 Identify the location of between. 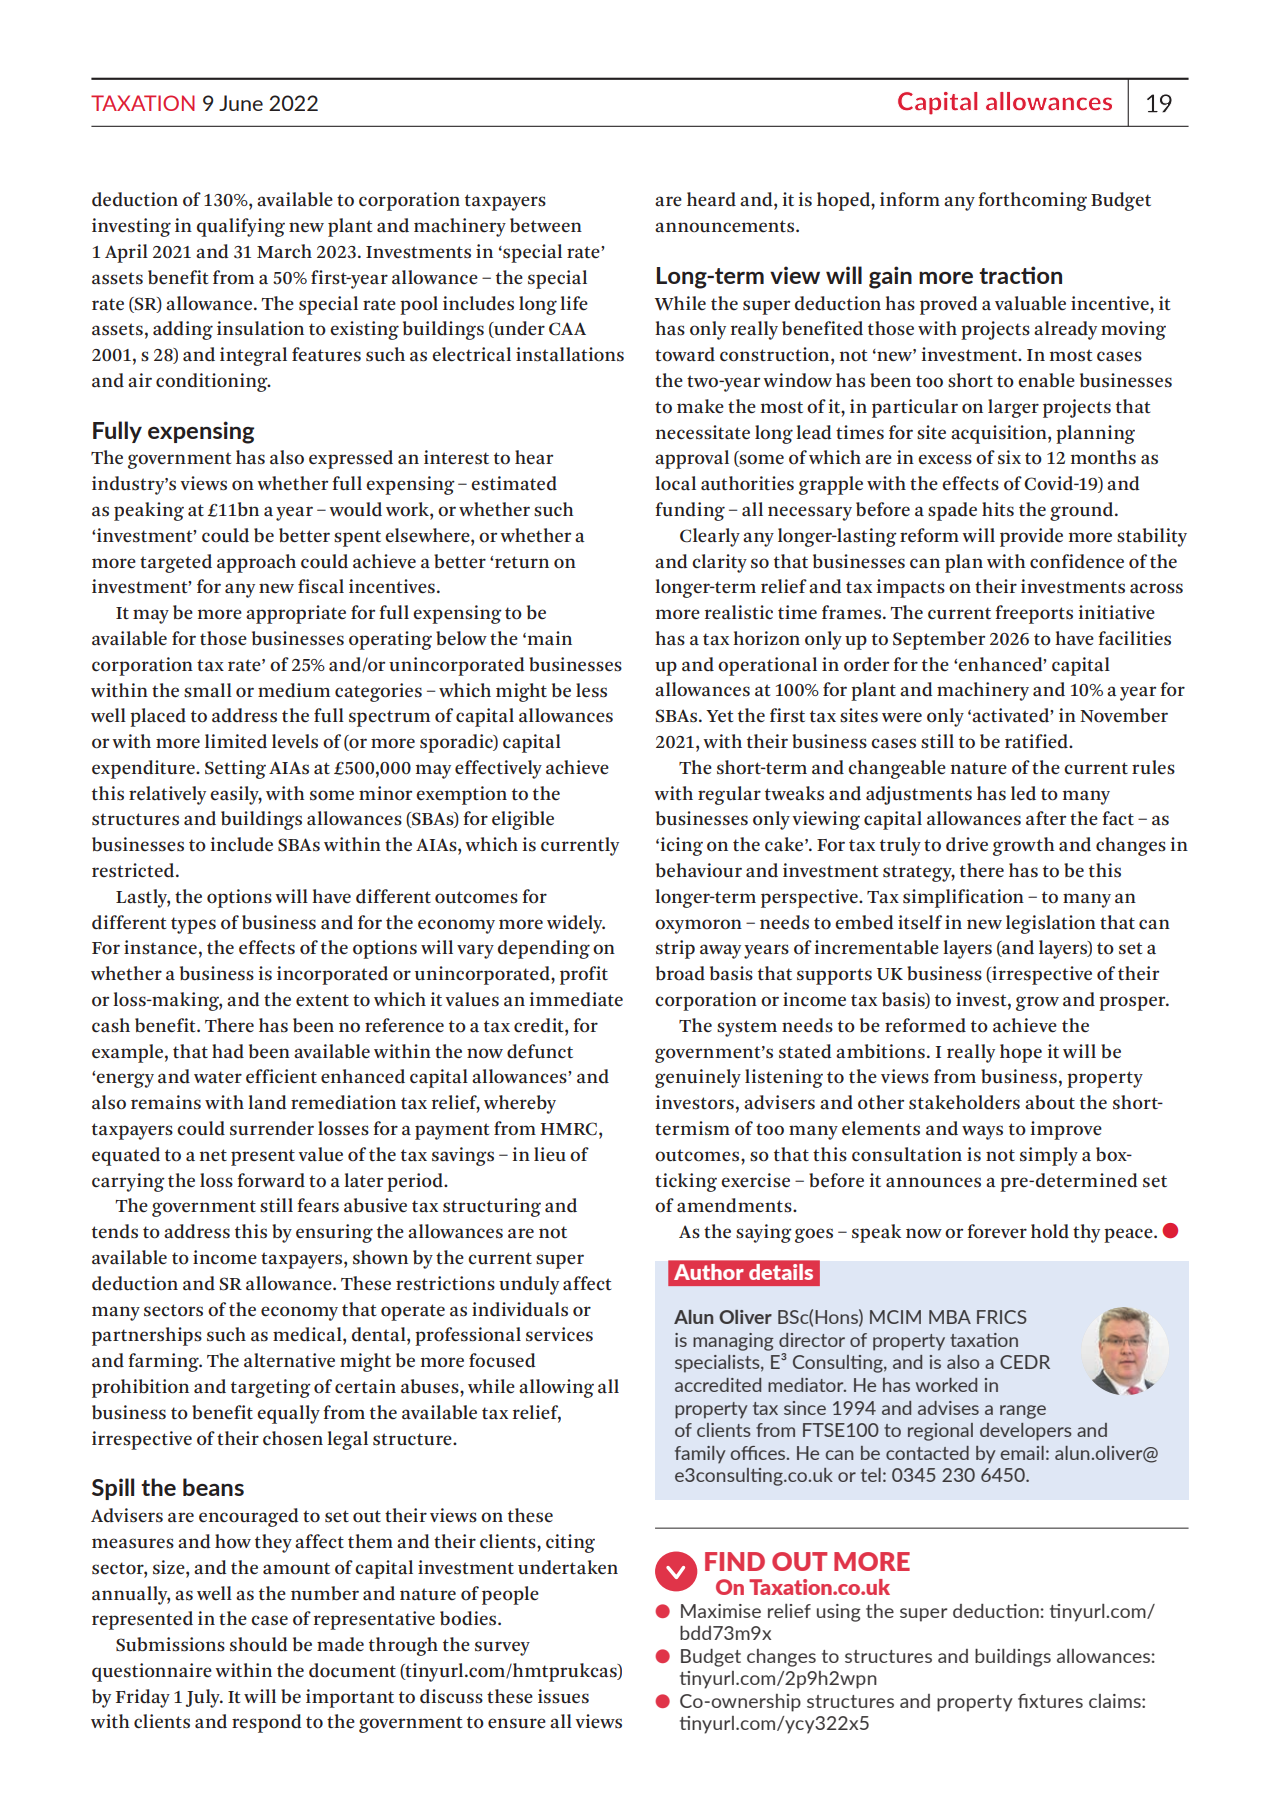
(546, 225).
